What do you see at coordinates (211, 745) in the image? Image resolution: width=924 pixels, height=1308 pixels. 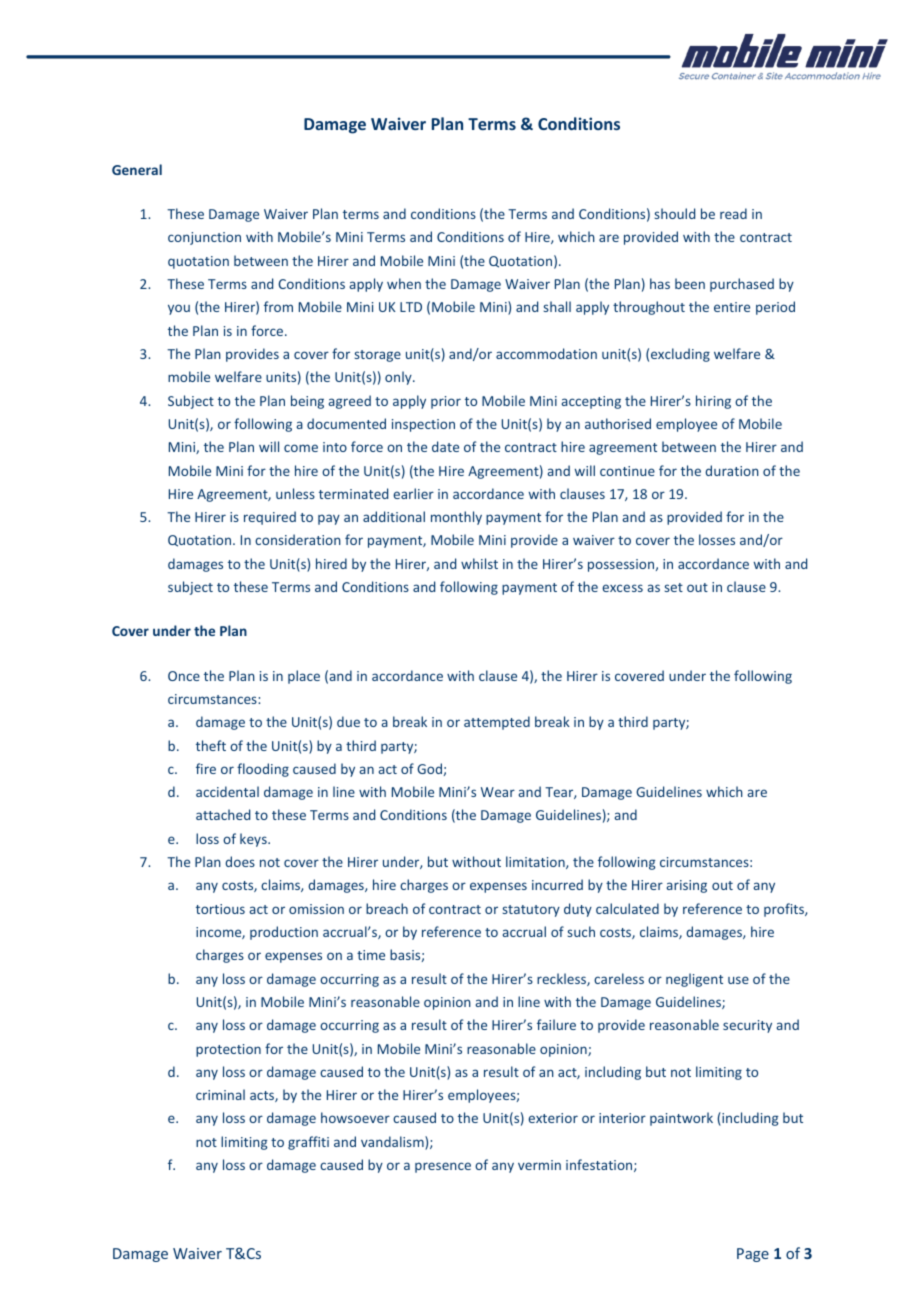 I see `theft` at bounding box center [211, 745].
